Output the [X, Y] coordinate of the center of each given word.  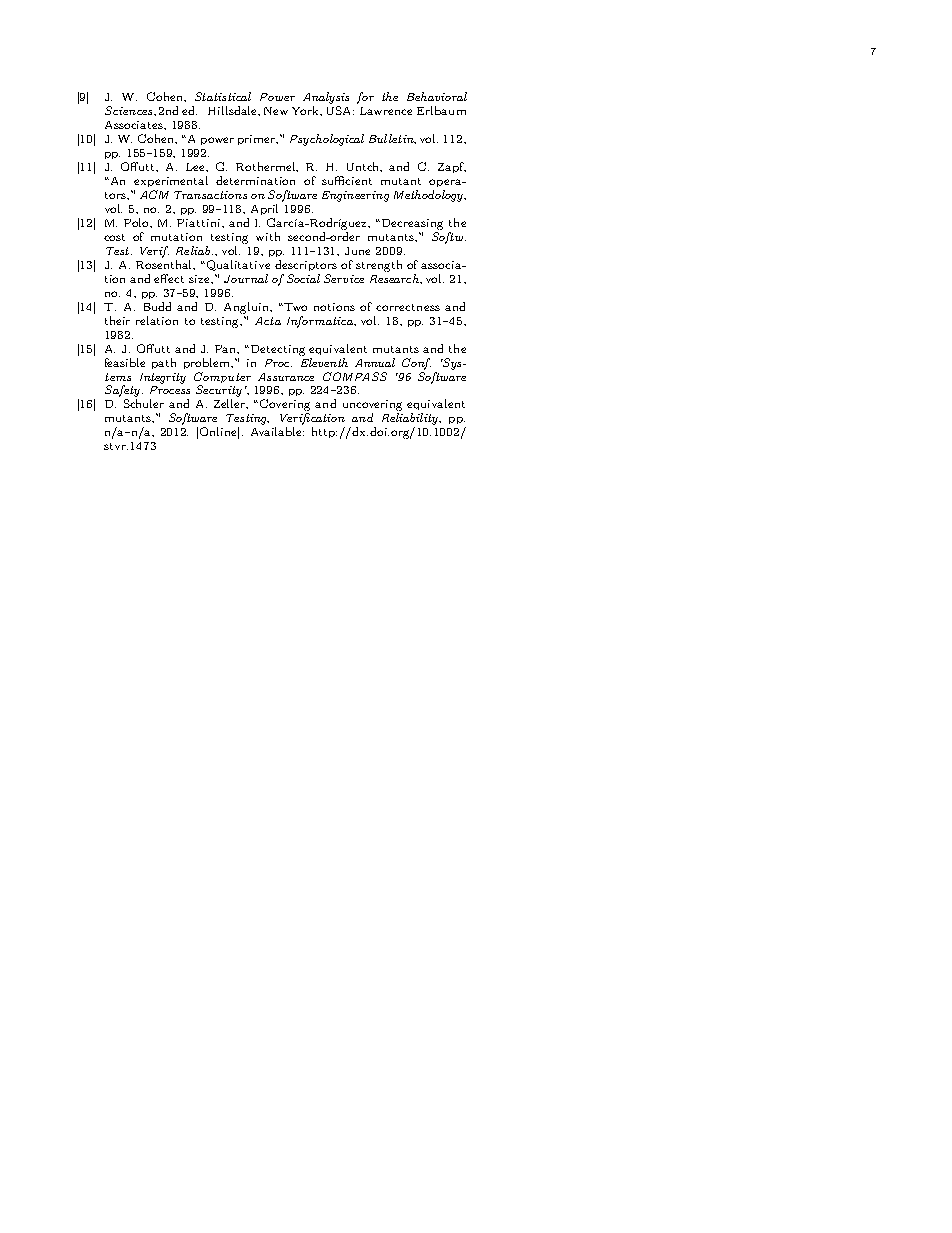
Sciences [130, 110]
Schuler [144, 403]
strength [379, 266]
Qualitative [238, 265]
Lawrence [386, 111]
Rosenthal [165, 265]
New [276, 111]
